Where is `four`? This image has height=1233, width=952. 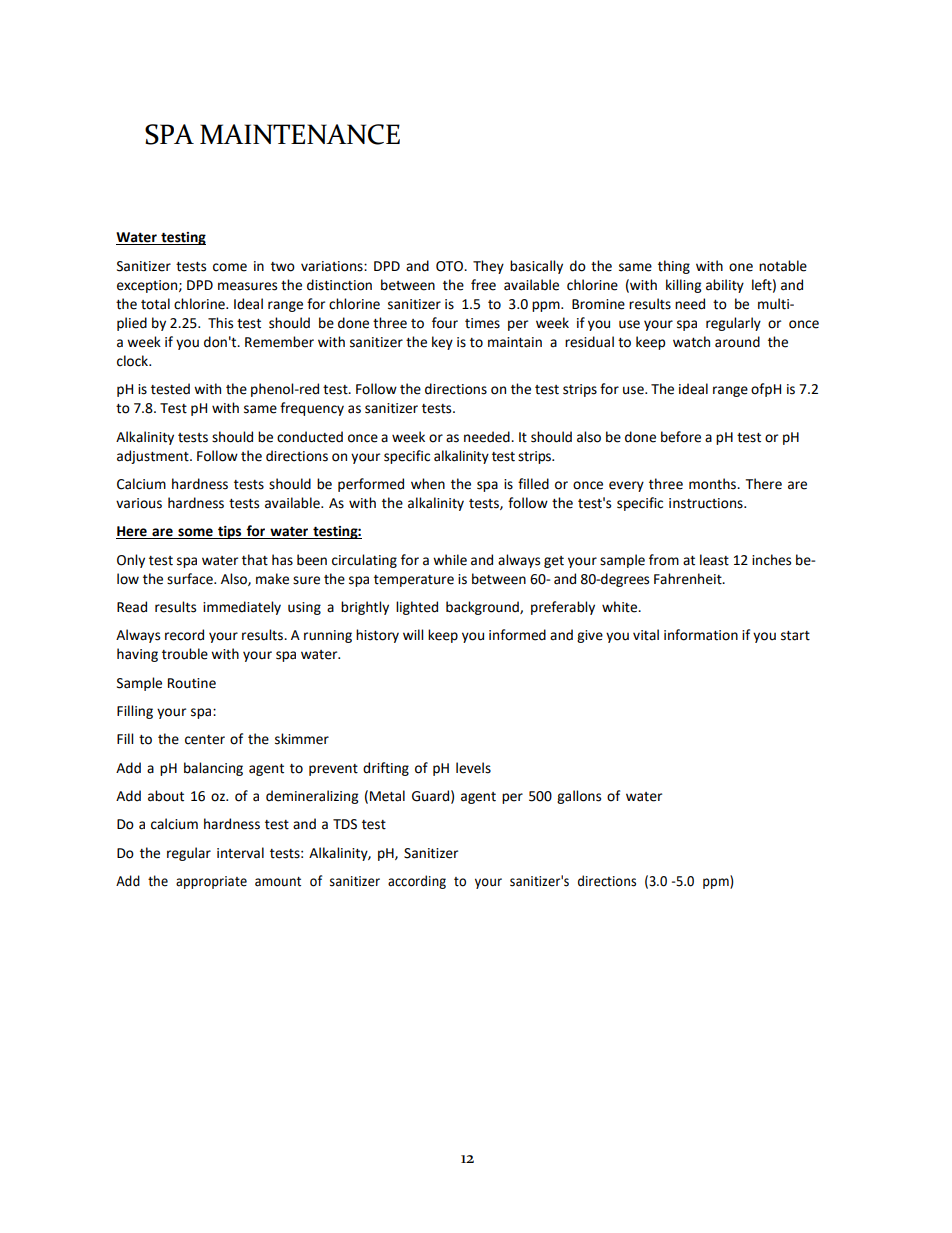 four is located at coordinates (445, 323).
